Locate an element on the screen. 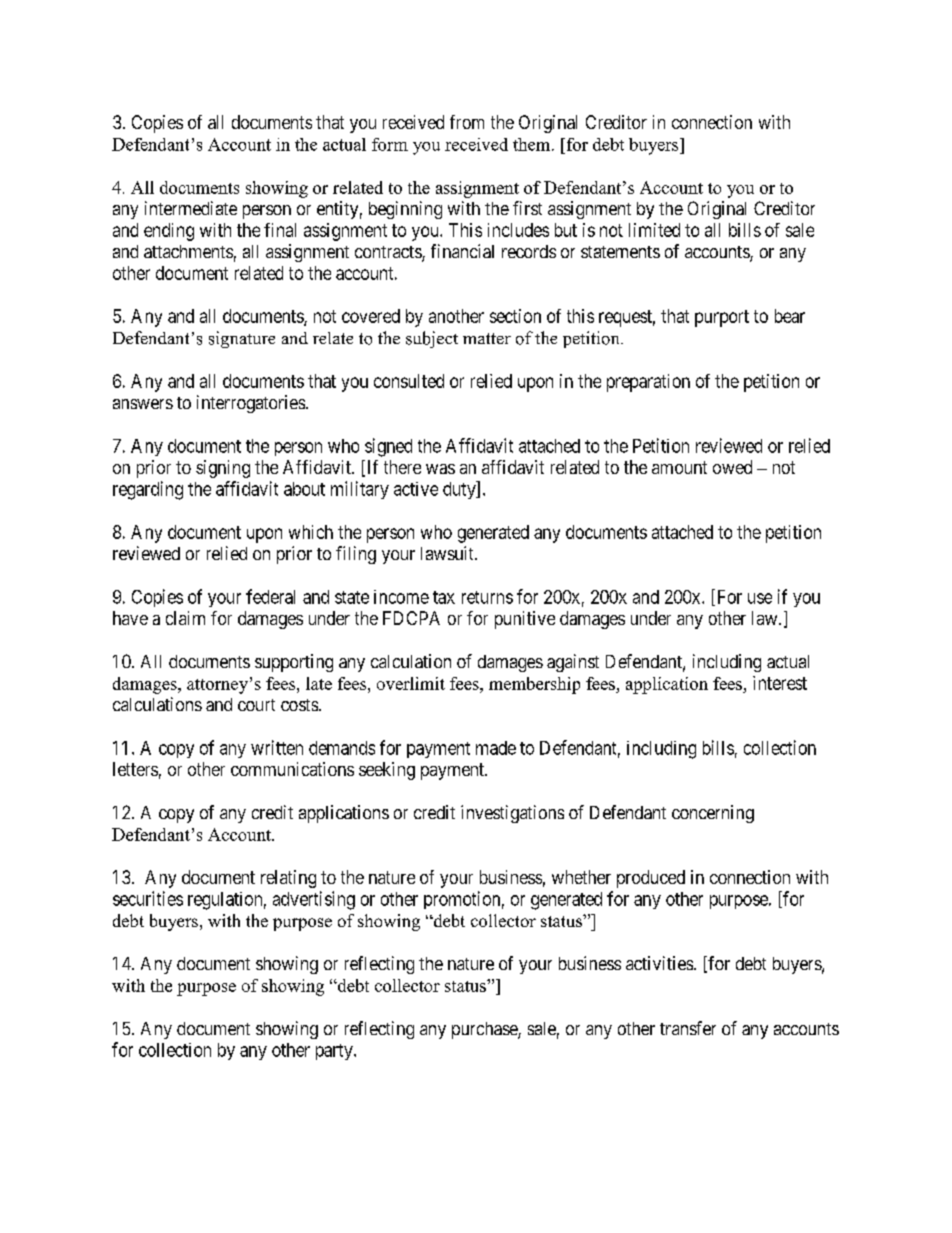 This screenshot has height=1233, width=952. tax is located at coordinates (444, 597).
